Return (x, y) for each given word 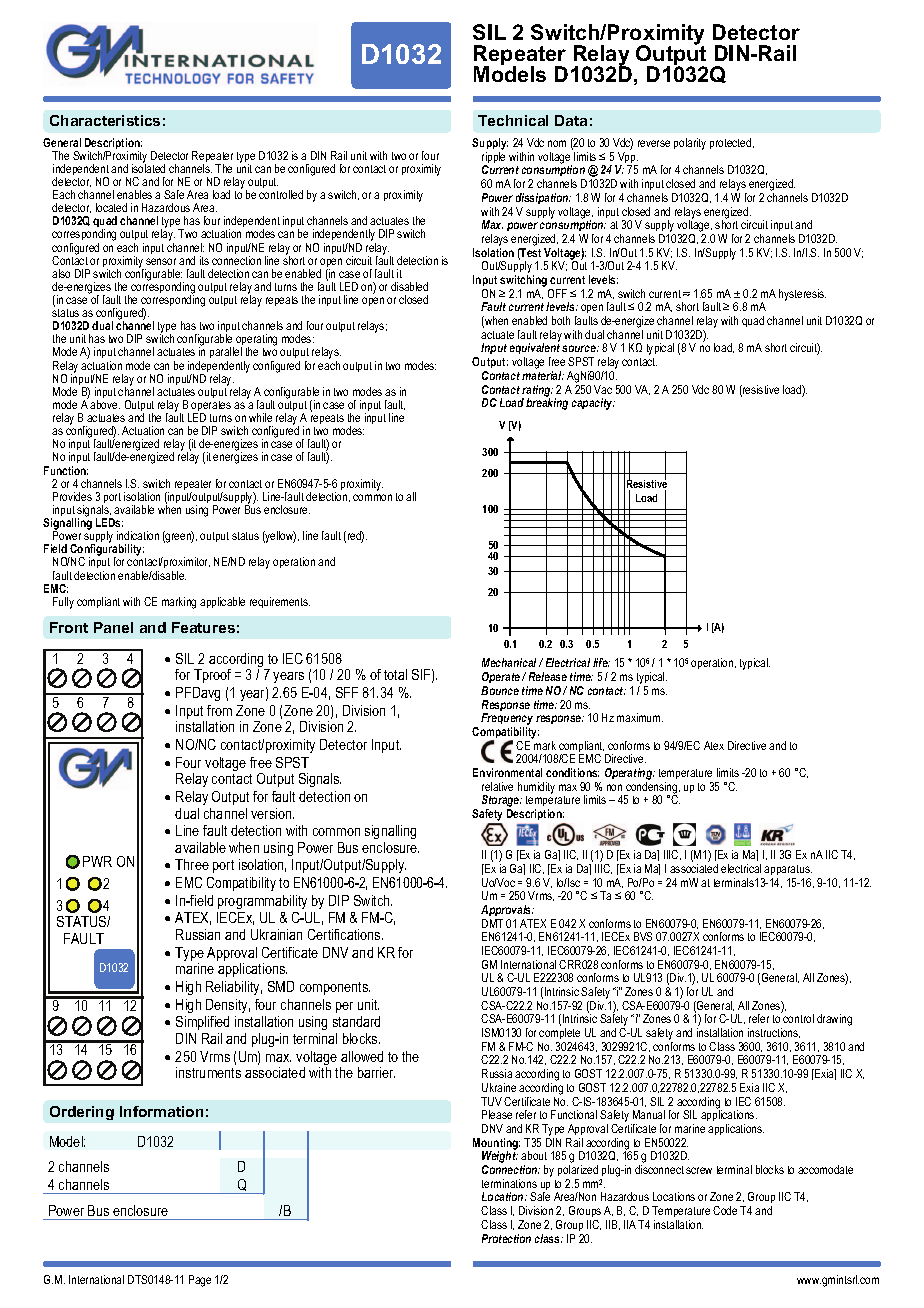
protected (732, 143)
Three (192, 864)
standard (356, 1021)
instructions (774, 1033)
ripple (493, 159)
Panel (113, 627)
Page (200, 1281)
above (105, 404)
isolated (148, 167)
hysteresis (802, 295)
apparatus (788, 870)
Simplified (202, 1023)
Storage (502, 802)
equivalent (535, 350)
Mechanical (511, 662)
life (601, 662)
